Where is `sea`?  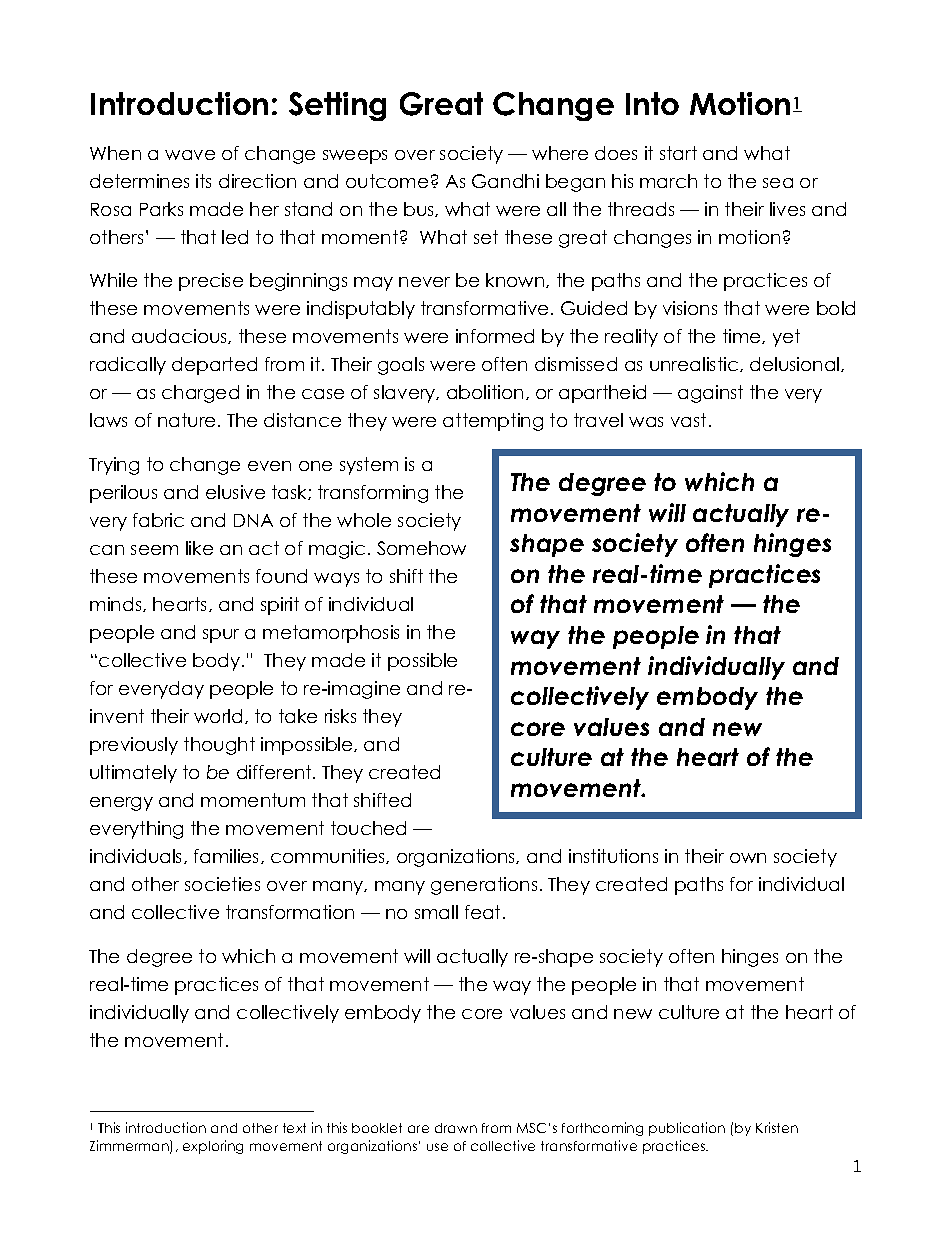
sea is located at coordinates (778, 183).
